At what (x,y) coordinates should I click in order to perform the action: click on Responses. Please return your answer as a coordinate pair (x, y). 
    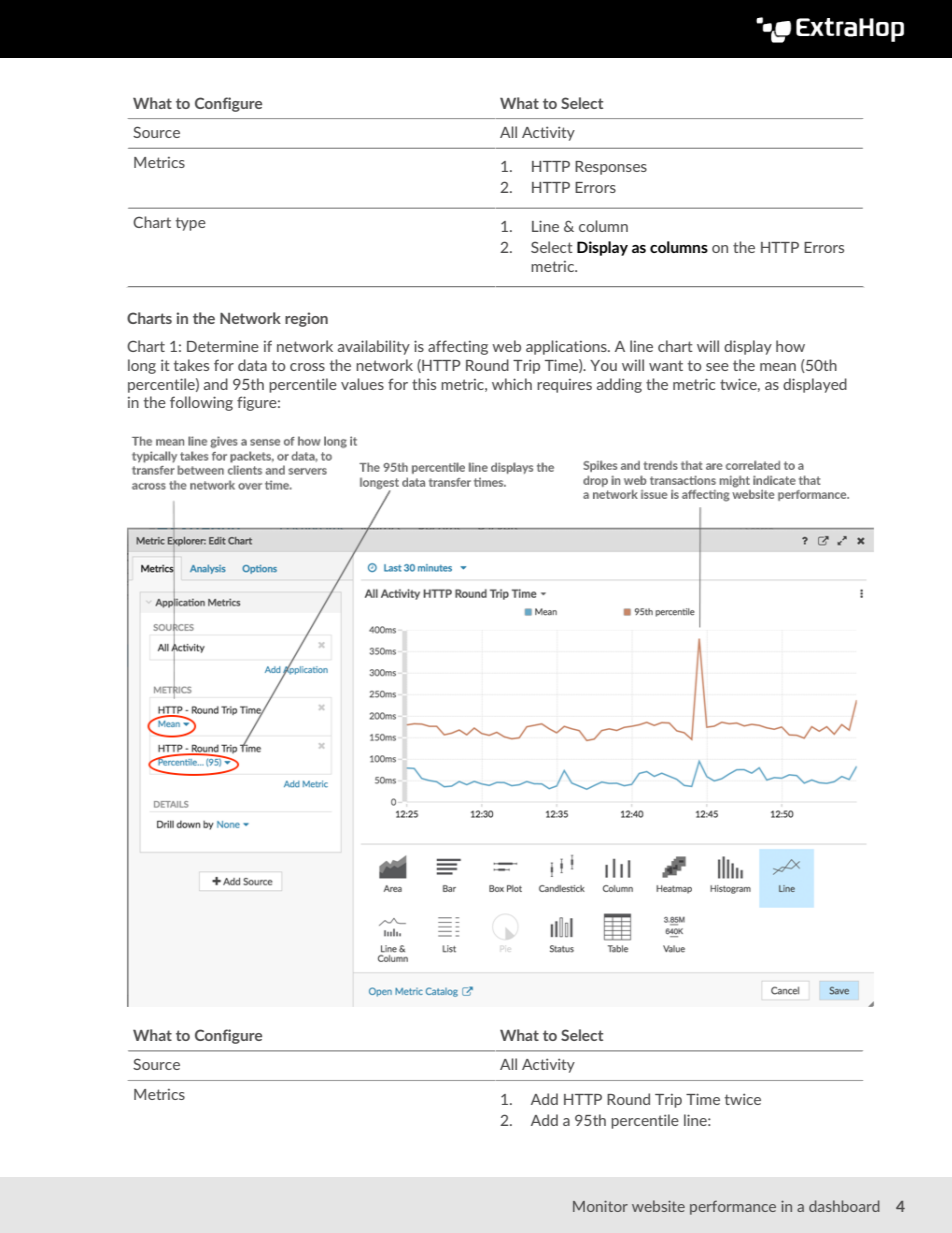
    Looking at the image, I should click on (611, 168).
